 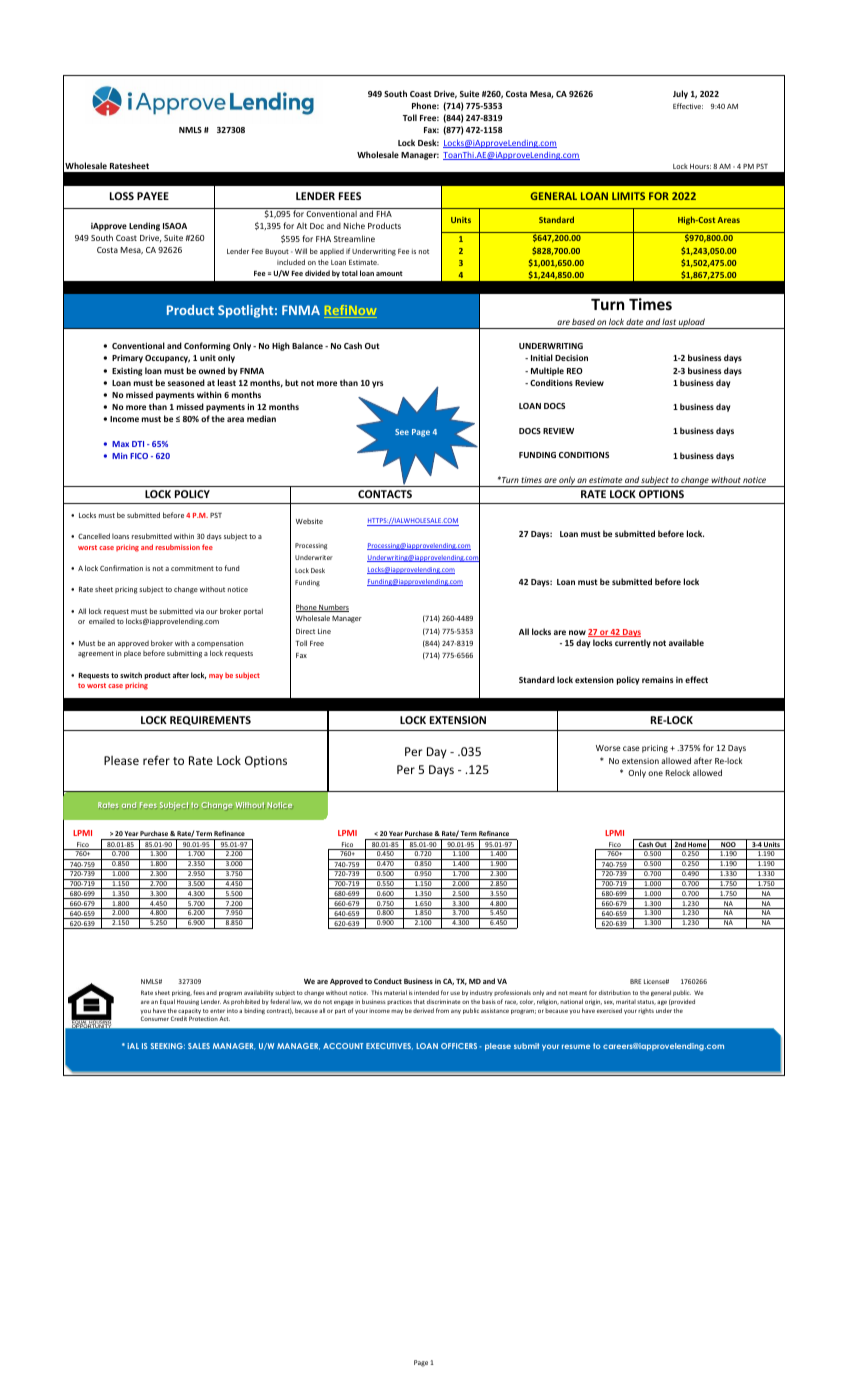 What do you see at coordinates (609, 1010) in the page?
I see `exercised` at bounding box center [609, 1010].
